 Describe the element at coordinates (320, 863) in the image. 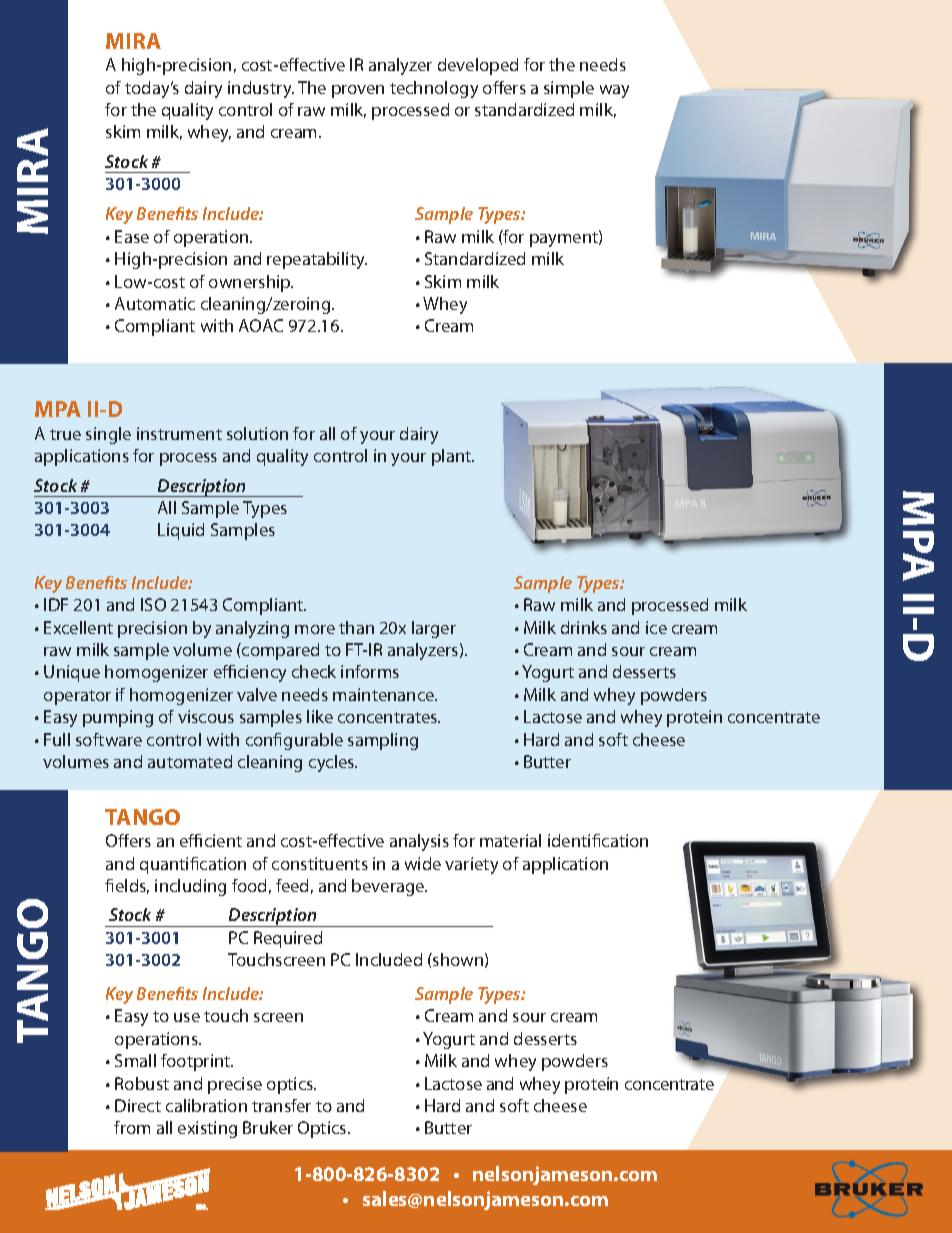

I see `constituents` at that location.
